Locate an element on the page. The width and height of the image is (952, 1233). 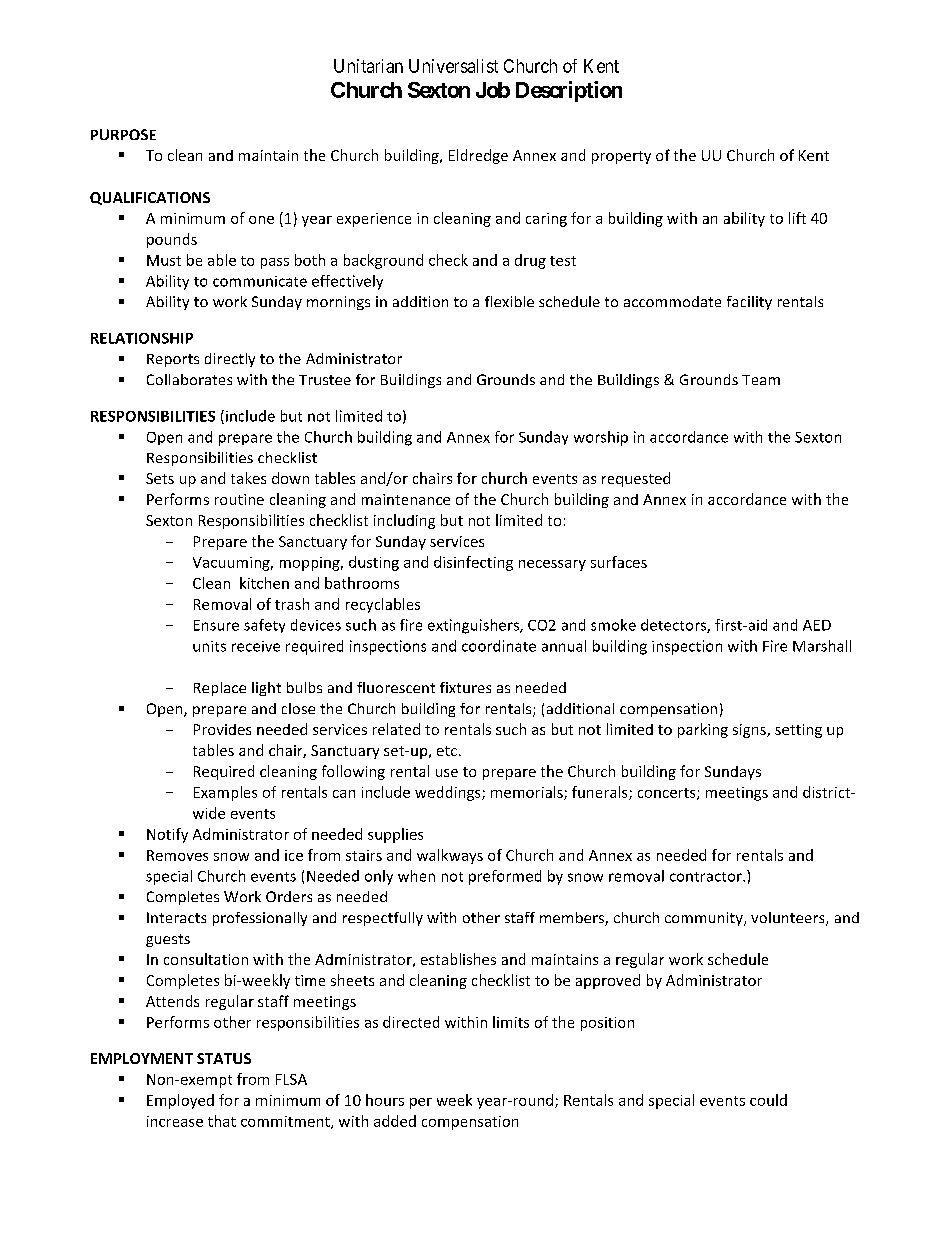
maintenance is located at coordinates (406, 499).
